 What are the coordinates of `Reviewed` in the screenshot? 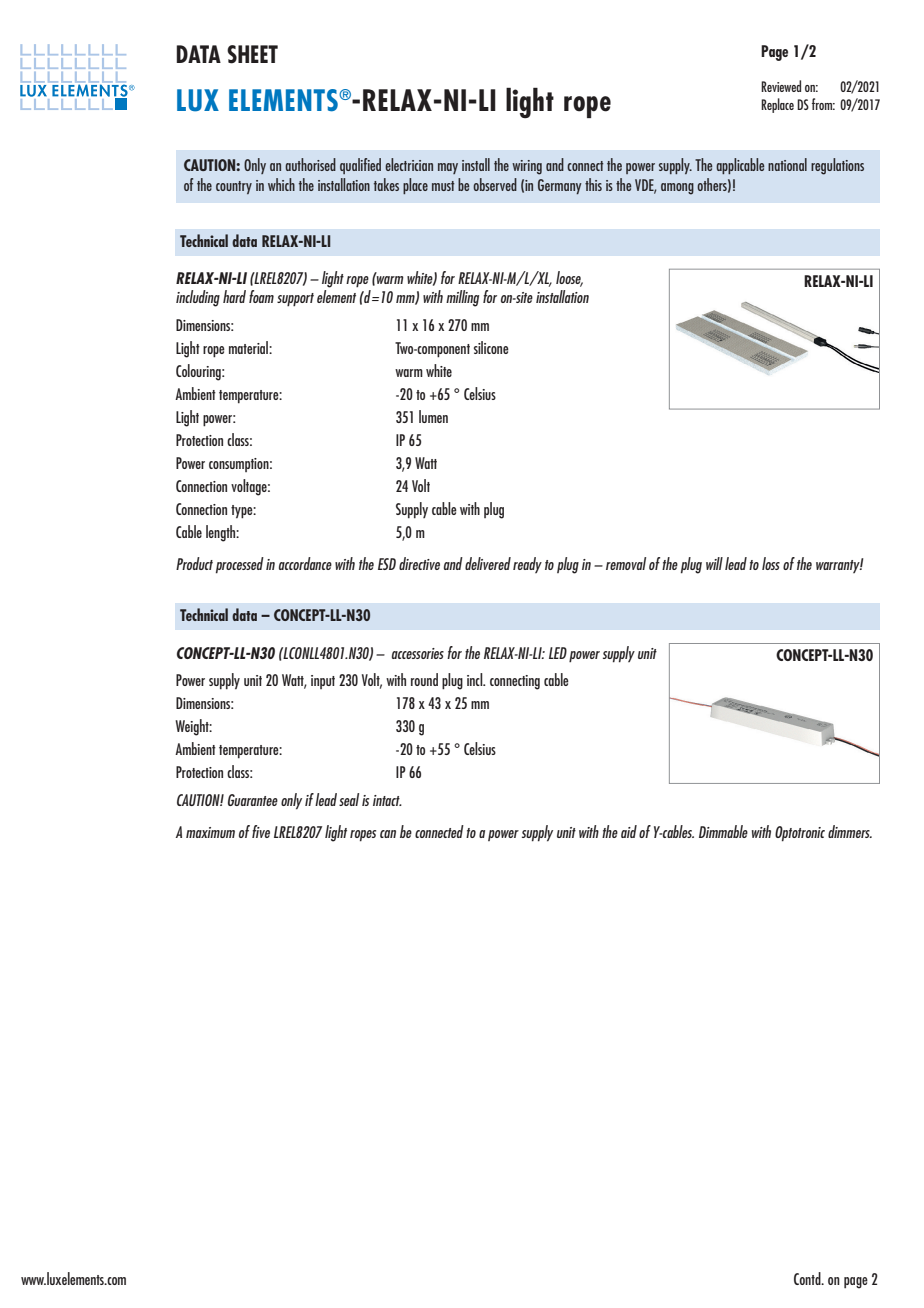 It's located at (781, 86).
